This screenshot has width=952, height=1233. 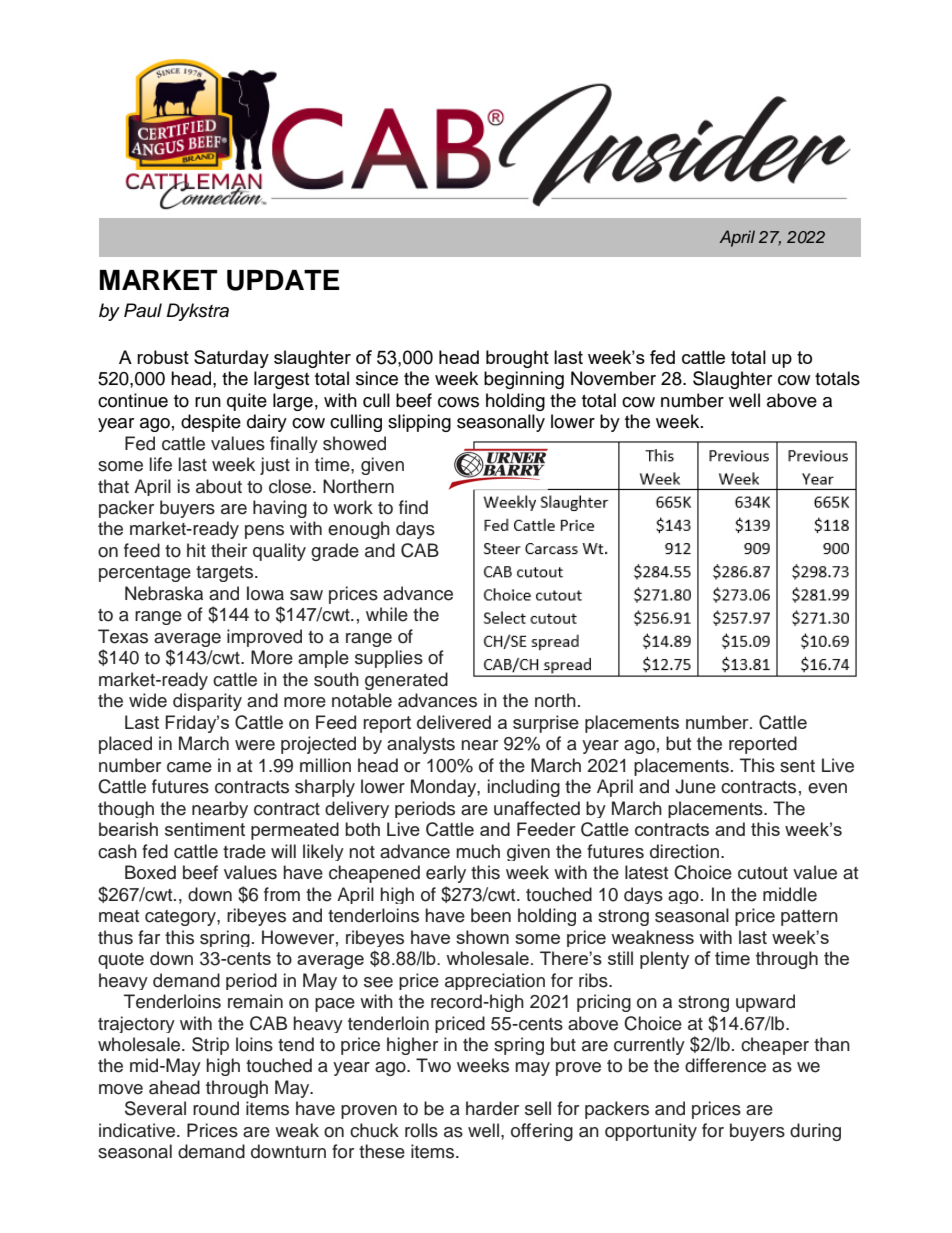 I want to click on harder, so click(x=492, y=1108).
